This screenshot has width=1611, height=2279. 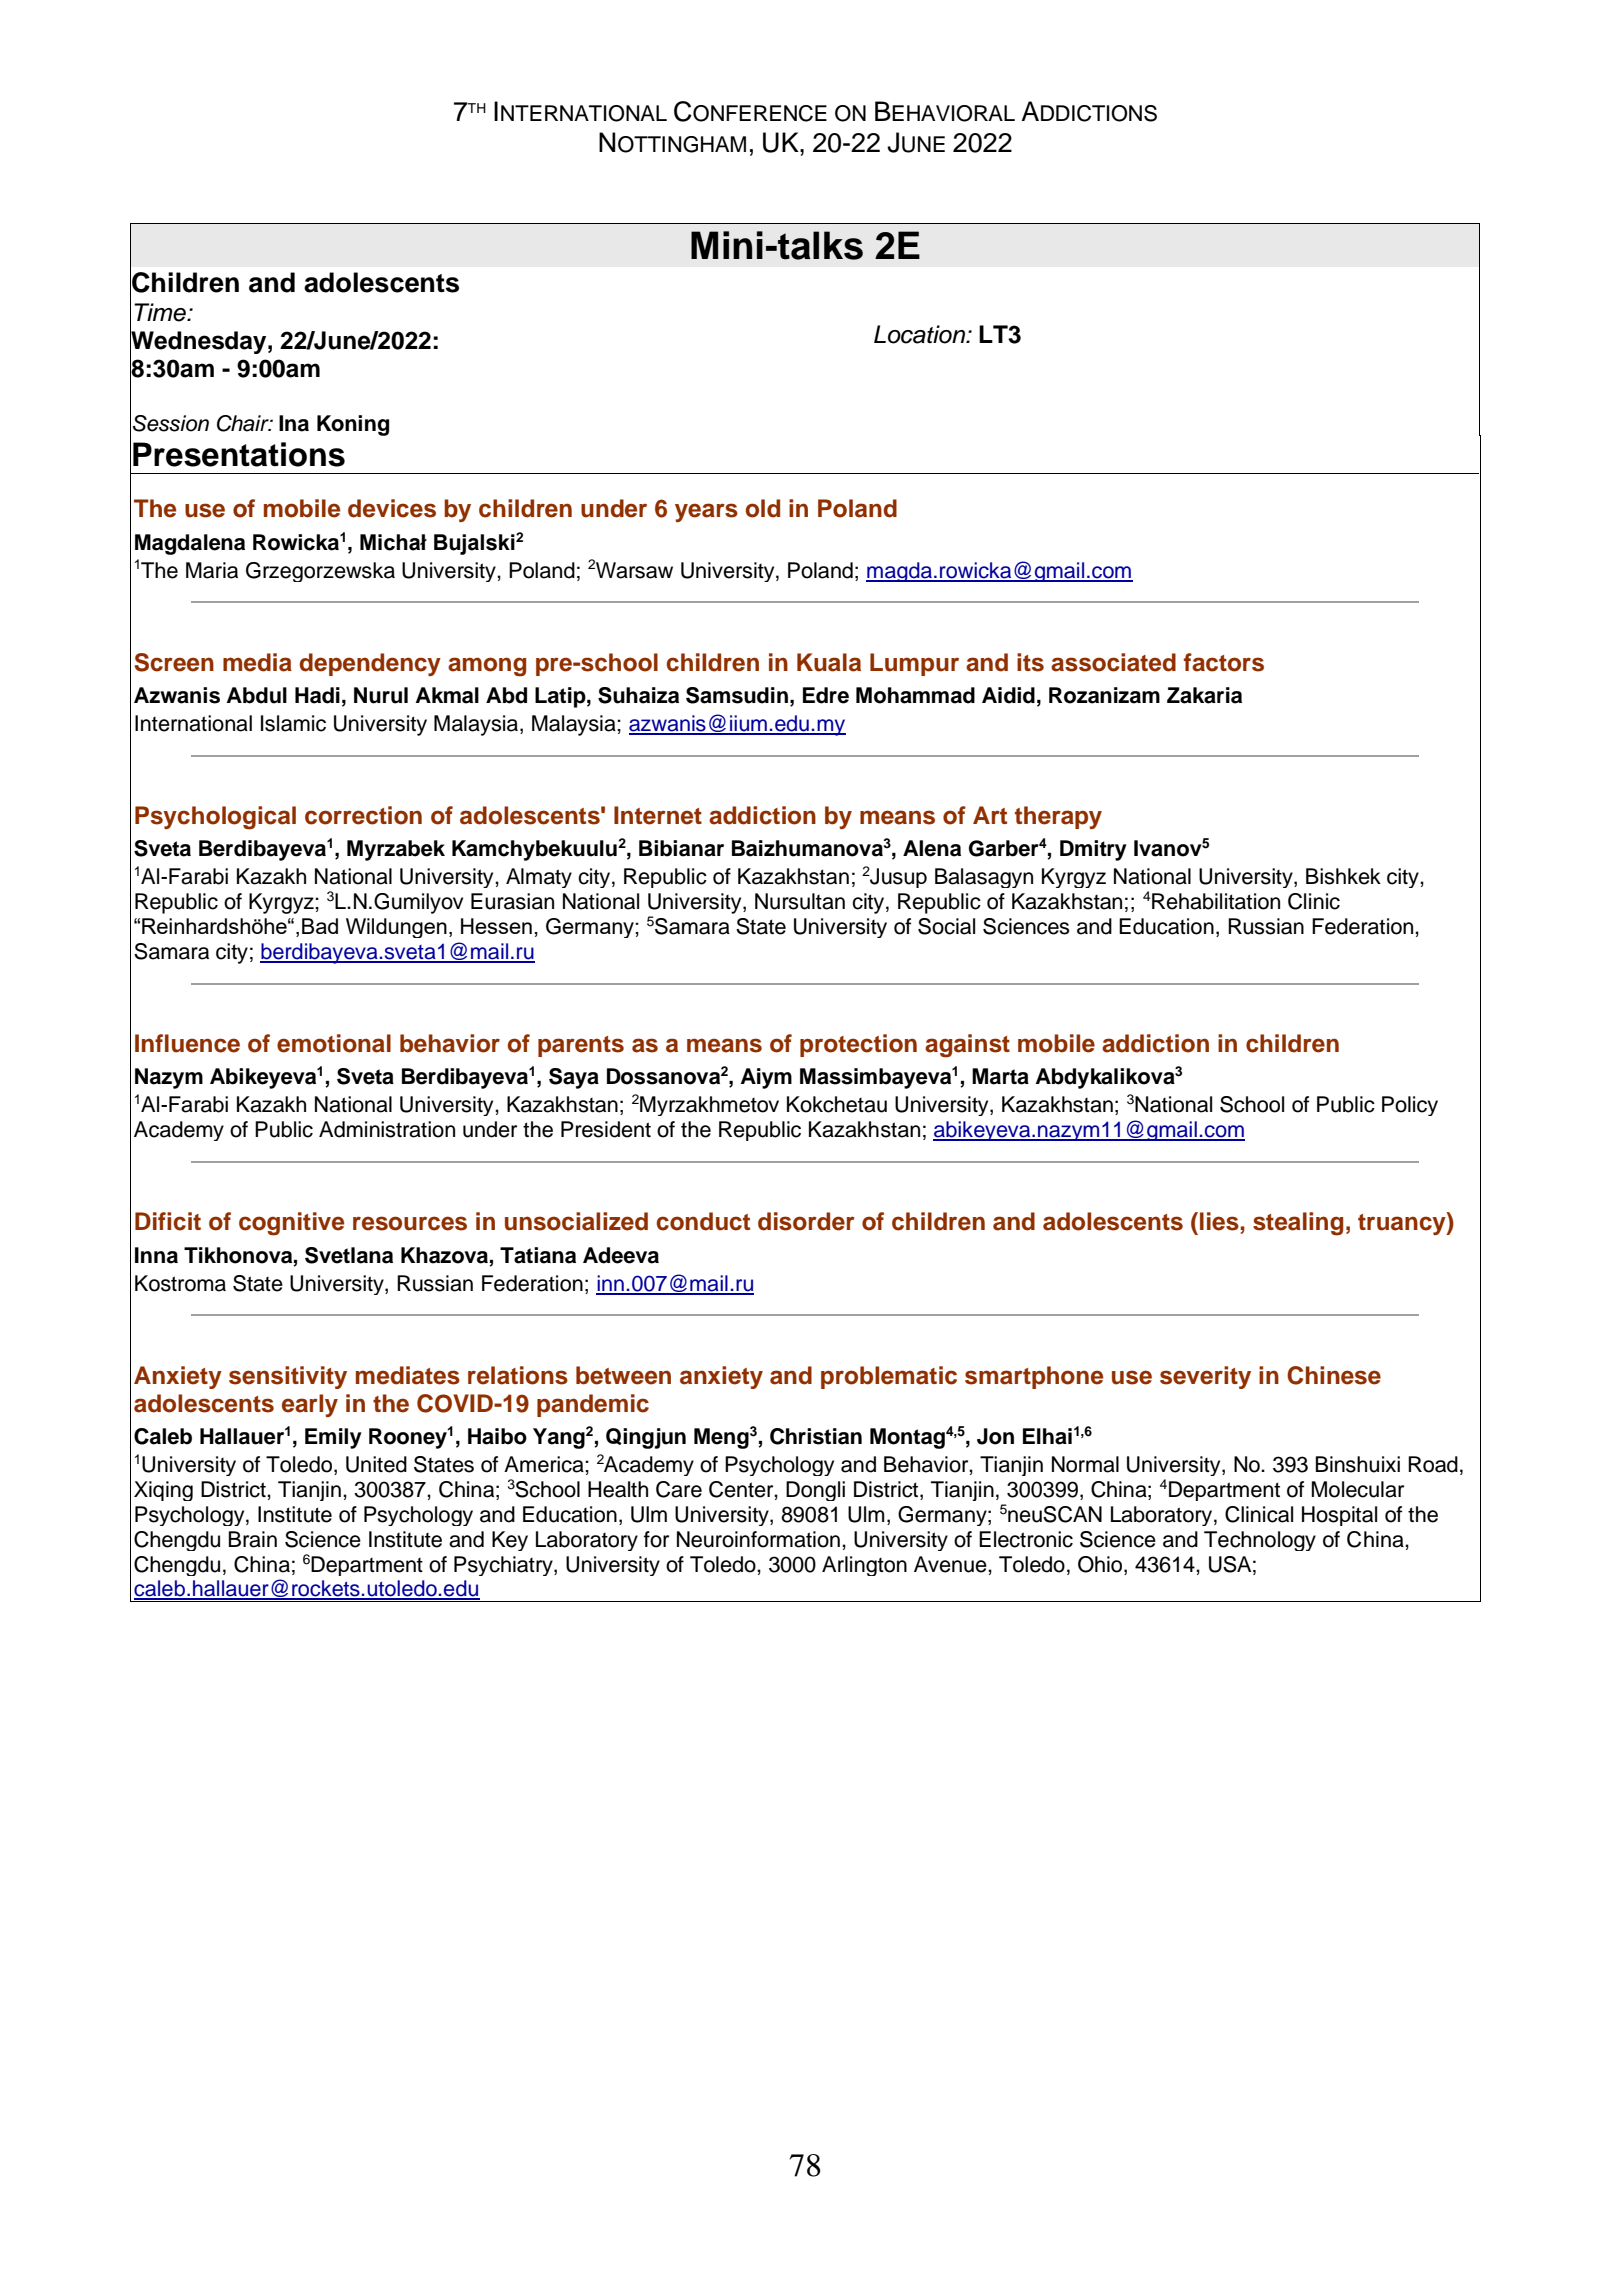 What do you see at coordinates (353, 425) in the screenshot?
I see `Koning` at bounding box center [353, 425].
